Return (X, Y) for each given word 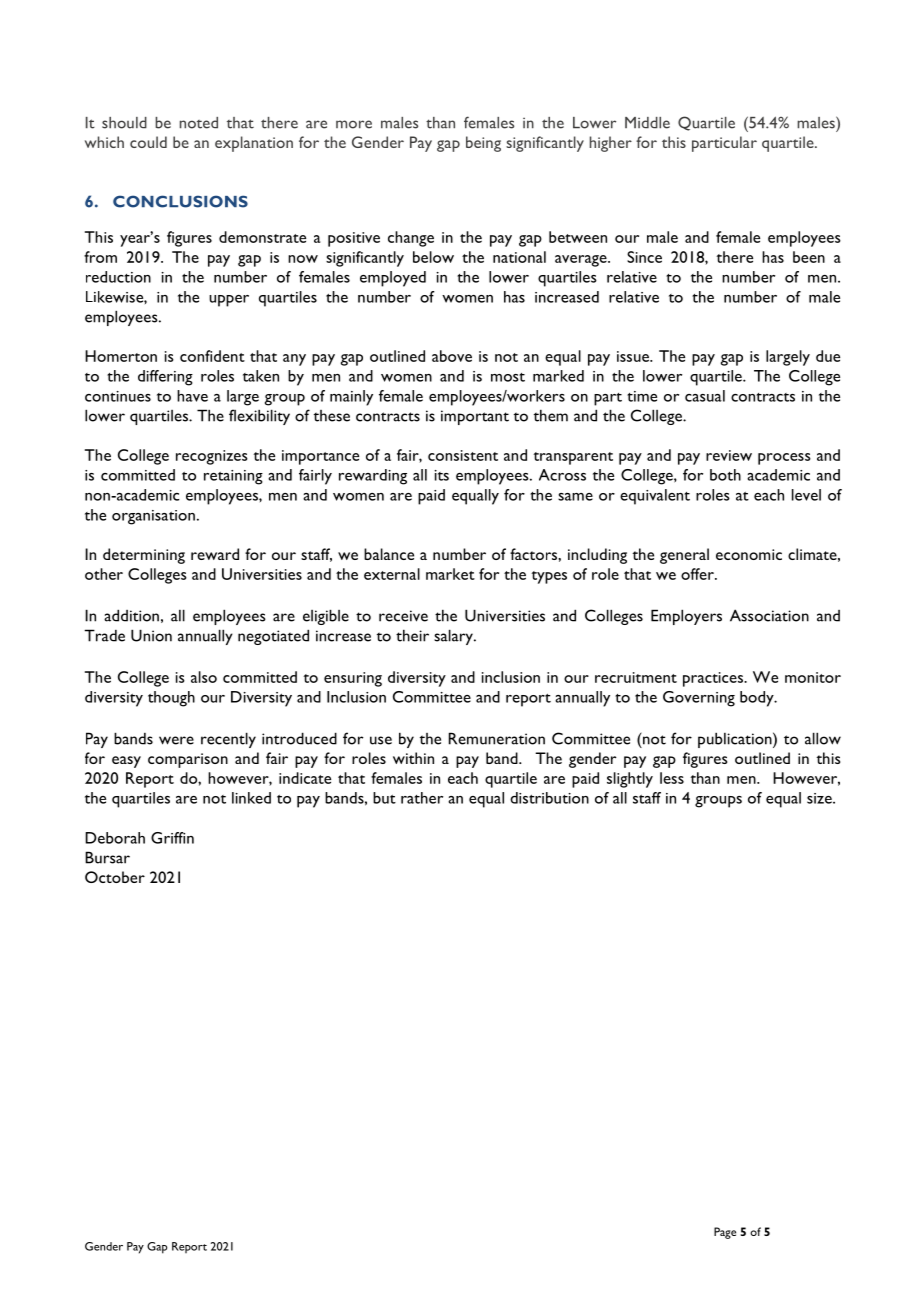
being (483, 144)
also (204, 677)
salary (454, 637)
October (115, 877)
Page (725, 1233)
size (820, 798)
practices (714, 679)
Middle (647, 123)
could (148, 142)
